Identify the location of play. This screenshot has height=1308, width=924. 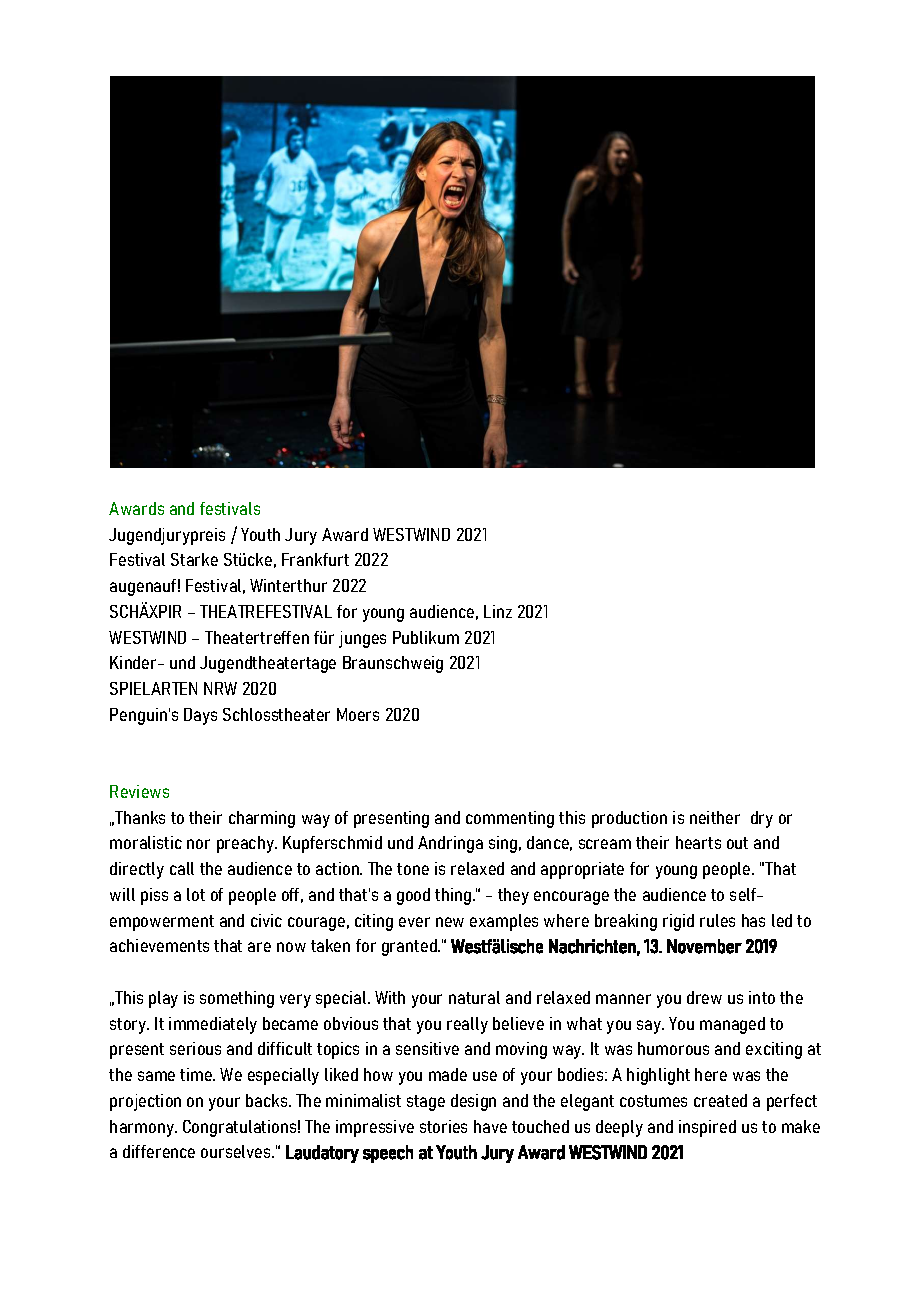
(163, 999).
